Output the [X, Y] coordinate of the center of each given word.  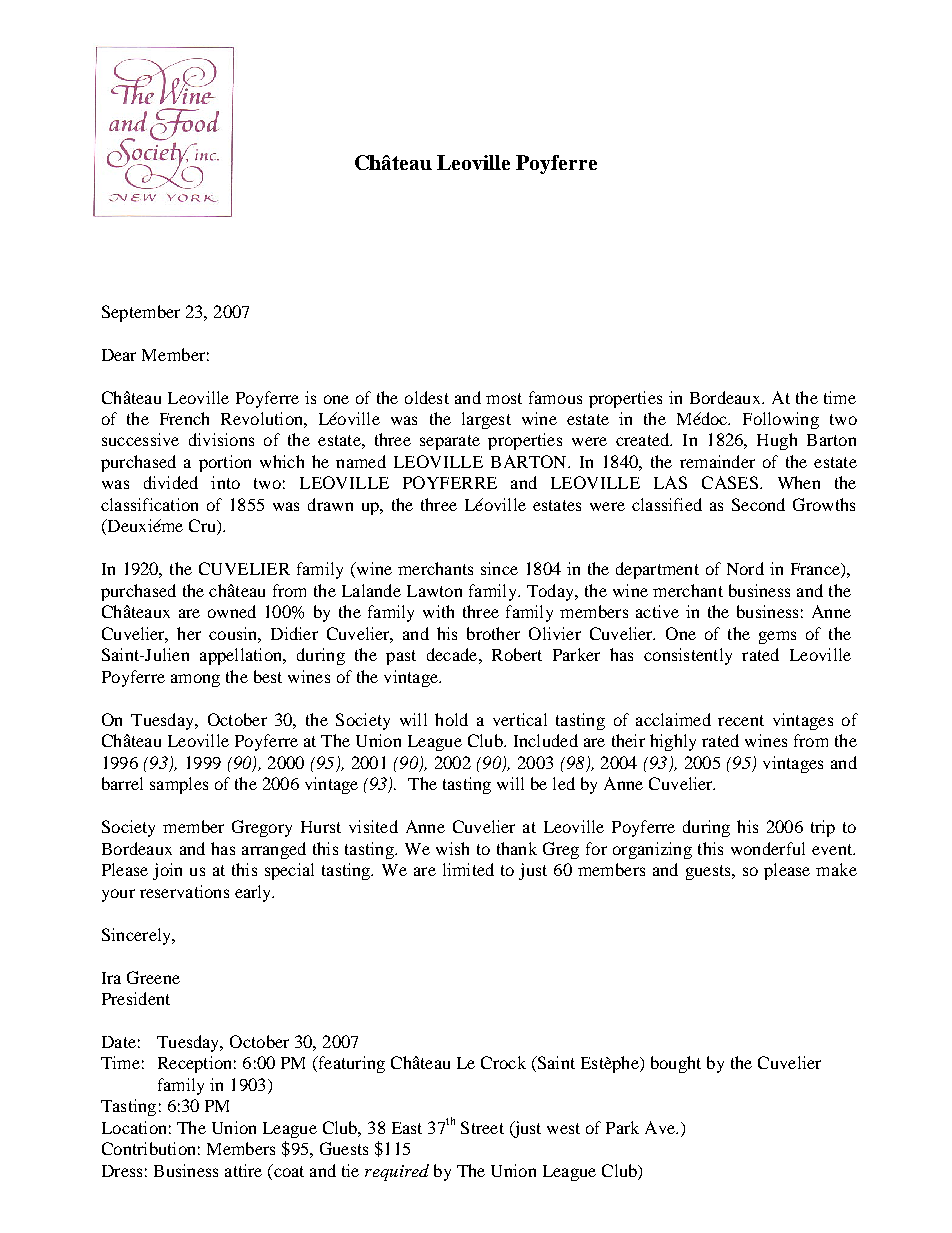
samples [179, 785]
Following [781, 420]
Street [482, 1127]
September [141, 313]
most [504, 398]
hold [451, 719]
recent [741, 720]
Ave [661, 1127]
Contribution [148, 1148]
